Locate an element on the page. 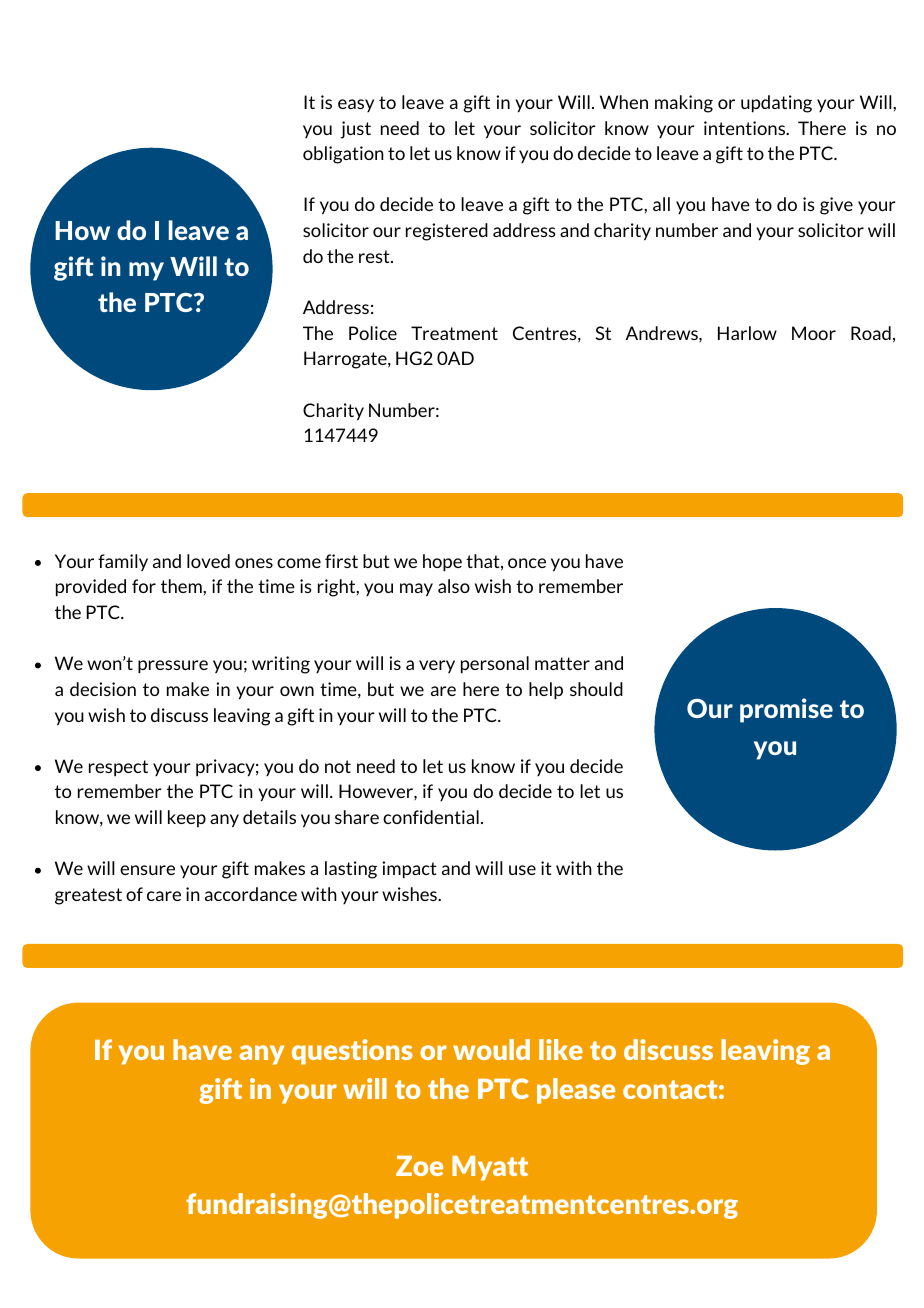  intentions is located at coordinates (746, 128).
